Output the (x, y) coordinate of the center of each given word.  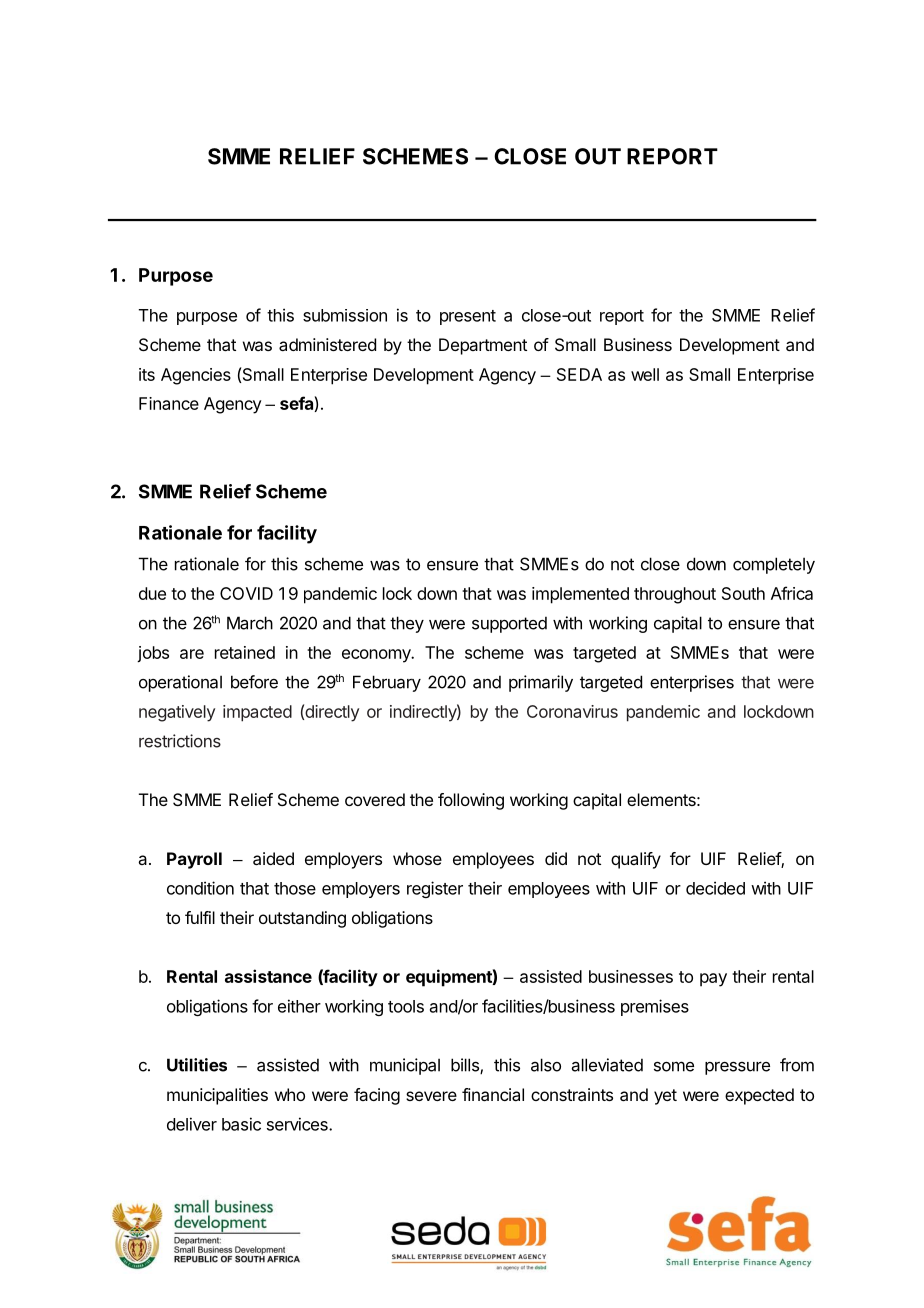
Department (483, 346)
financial (493, 1094)
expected (759, 1096)
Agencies (196, 376)
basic (241, 1124)
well (645, 374)
